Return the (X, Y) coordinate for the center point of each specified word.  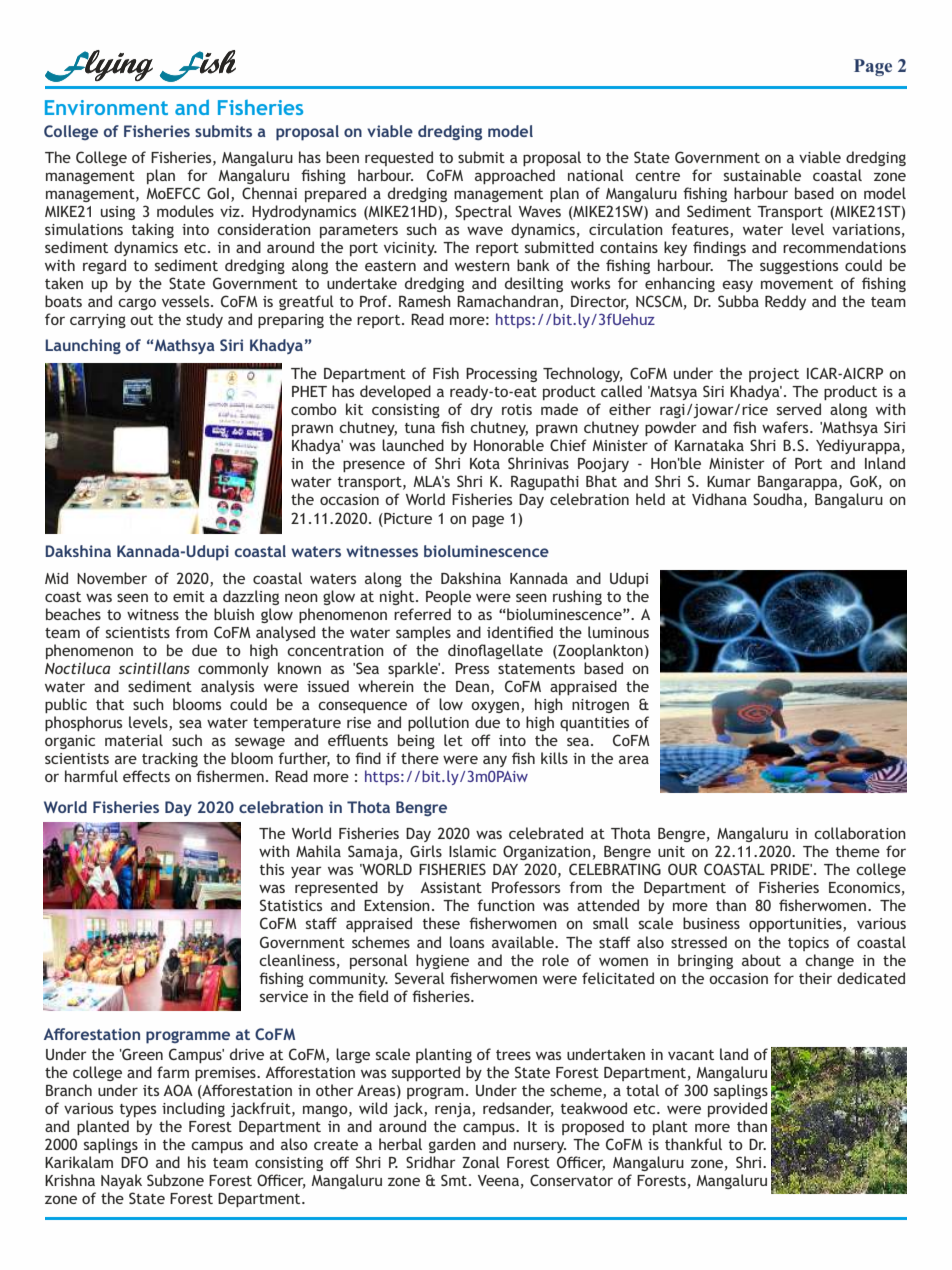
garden (452, 1145)
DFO (134, 1162)
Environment (106, 107)
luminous (618, 632)
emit (189, 596)
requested (399, 158)
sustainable (762, 175)
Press (472, 668)
